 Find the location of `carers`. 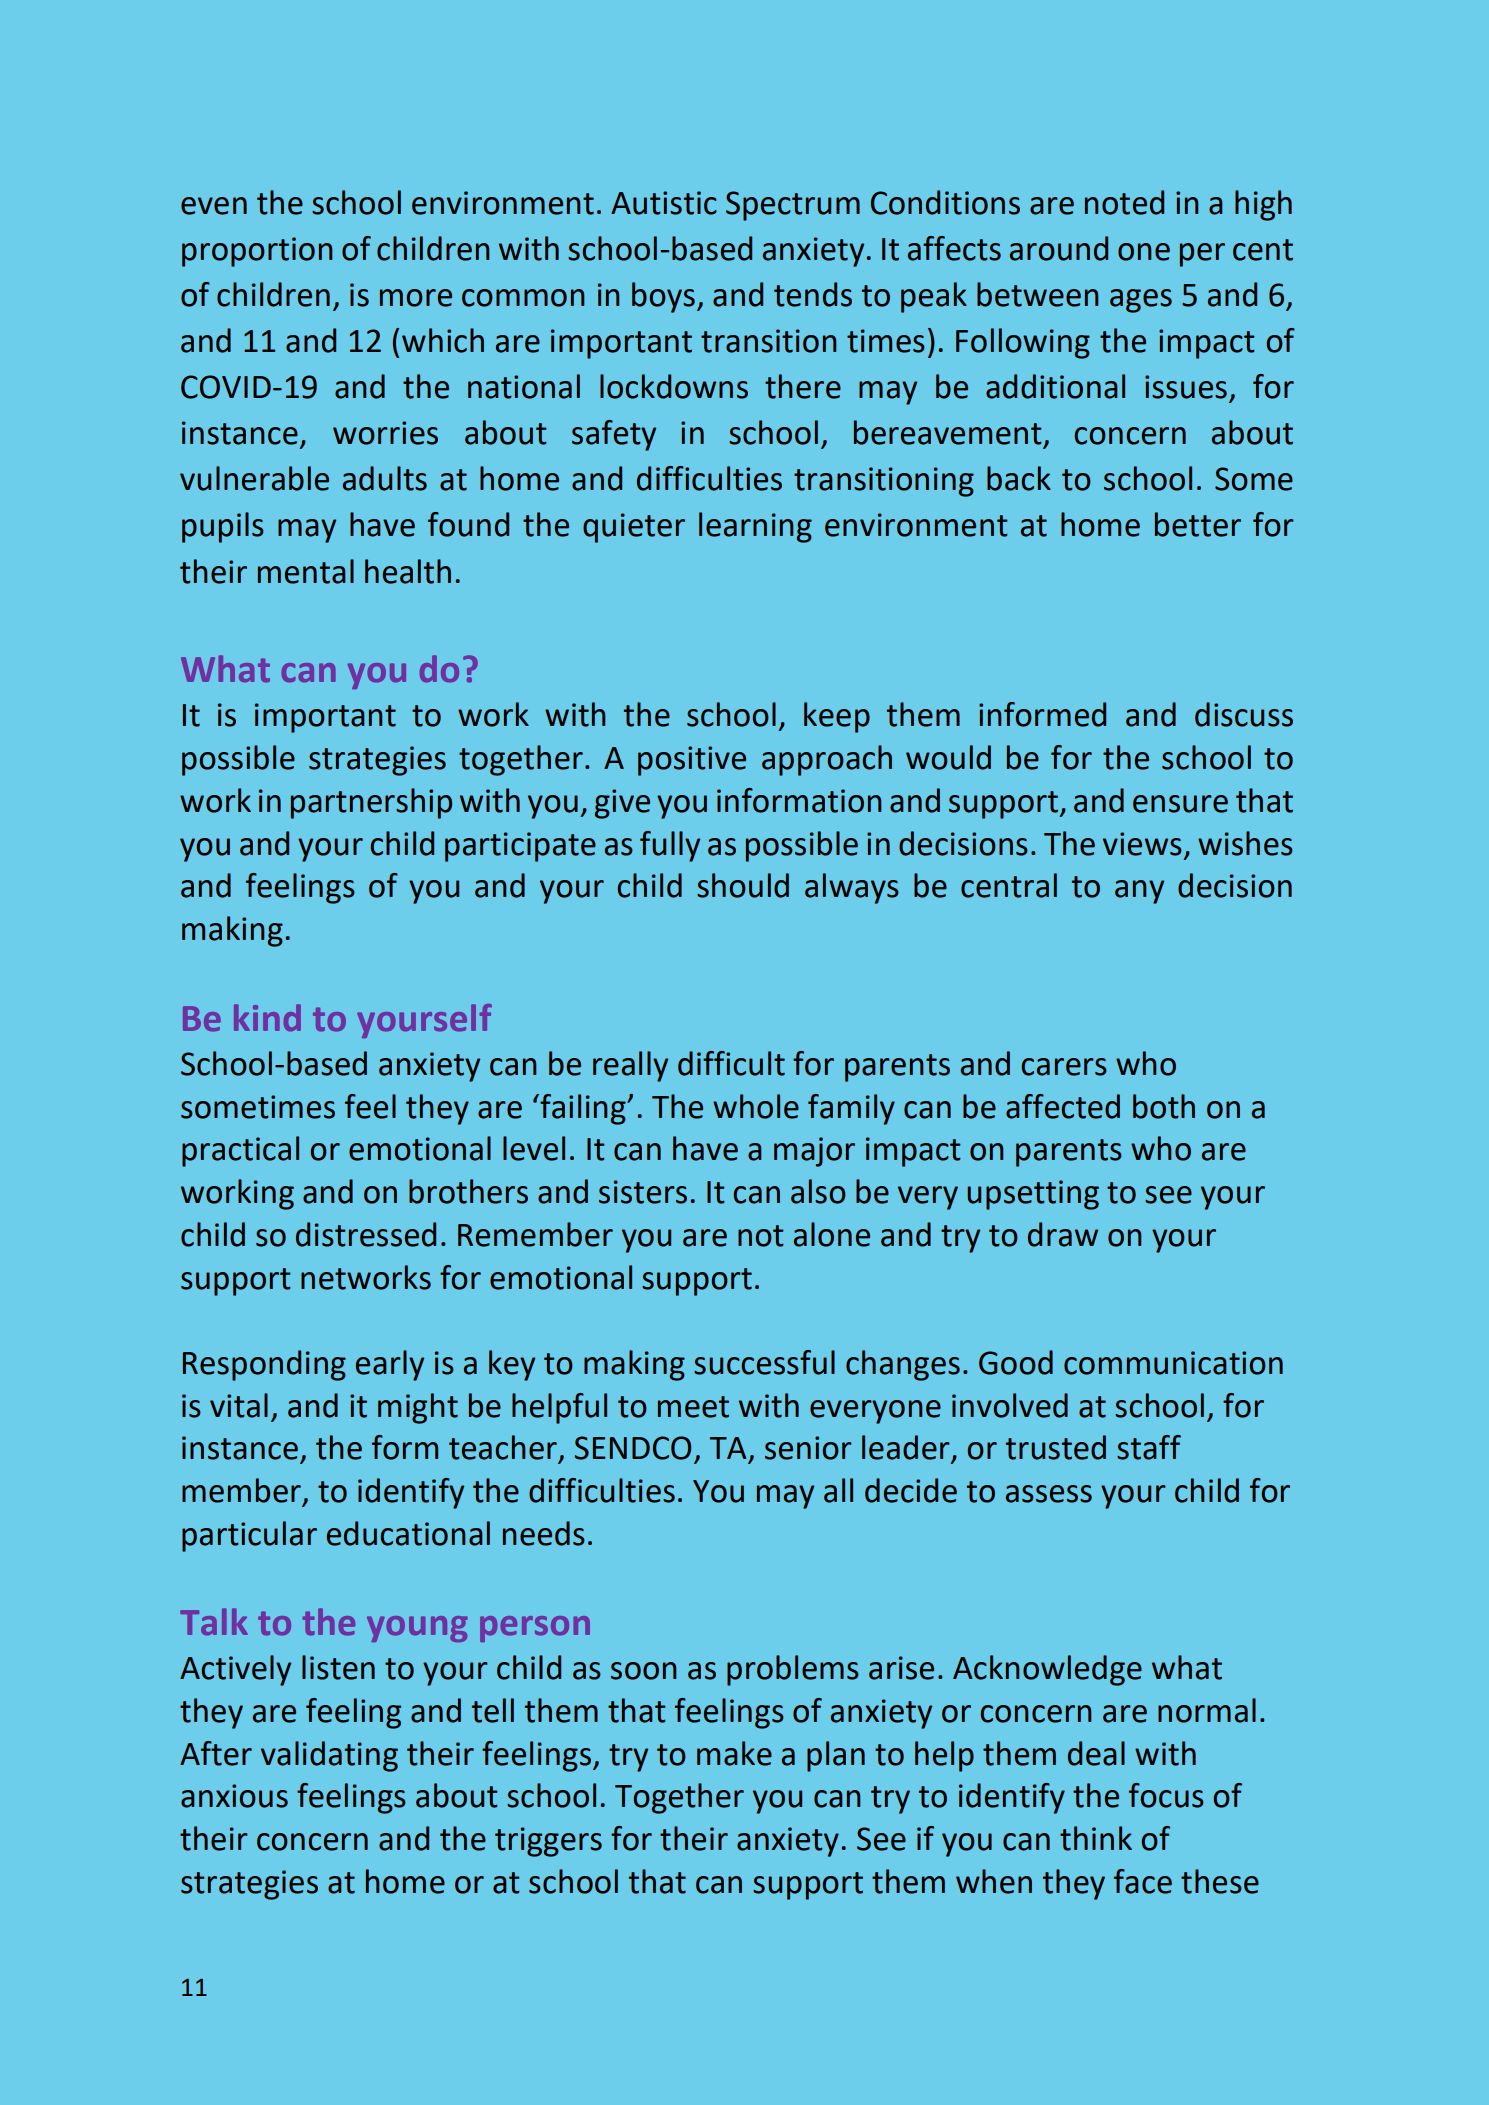

carers is located at coordinates (1064, 1067).
